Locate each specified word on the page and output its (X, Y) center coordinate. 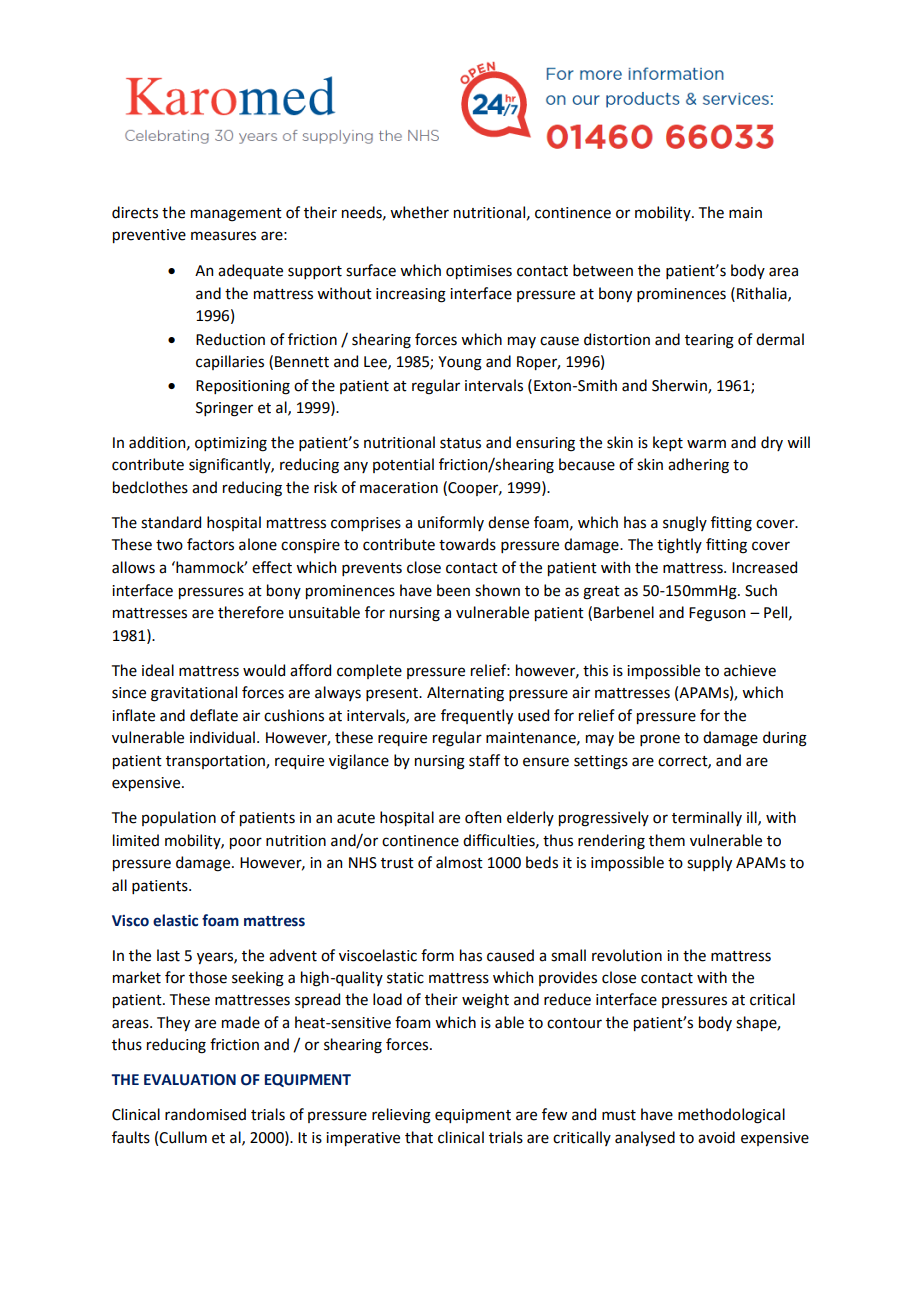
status (460, 443)
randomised (205, 1114)
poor (246, 843)
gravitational (194, 694)
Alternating (465, 694)
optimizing (231, 444)
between (603, 270)
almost (459, 862)
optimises (479, 272)
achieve (750, 670)
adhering (698, 466)
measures (223, 236)
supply (709, 863)
